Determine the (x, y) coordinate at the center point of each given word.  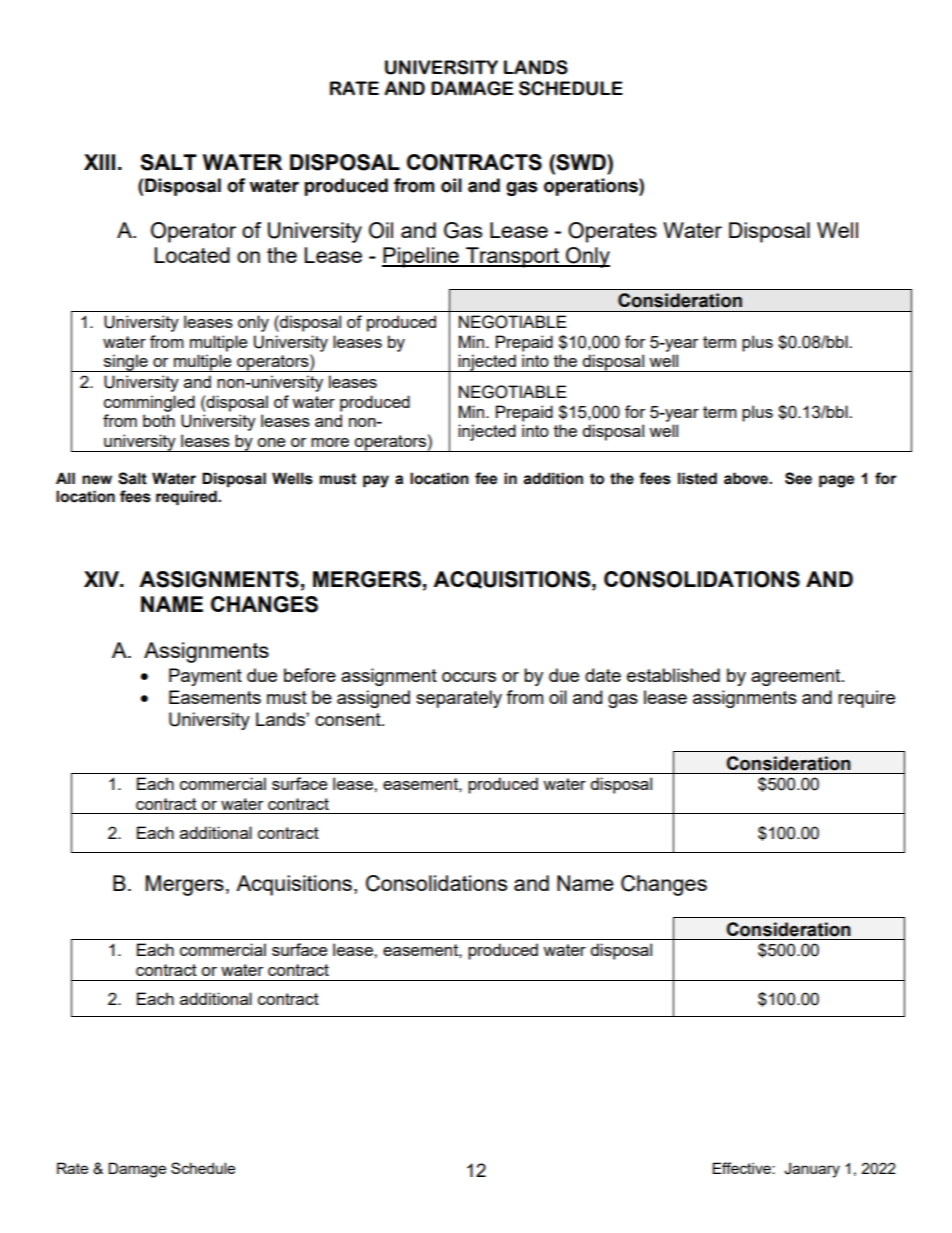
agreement (797, 677)
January (812, 1170)
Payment (205, 677)
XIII (99, 162)
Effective (742, 1168)
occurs (469, 677)
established (673, 675)
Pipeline (421, 257)
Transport (512, 257)
